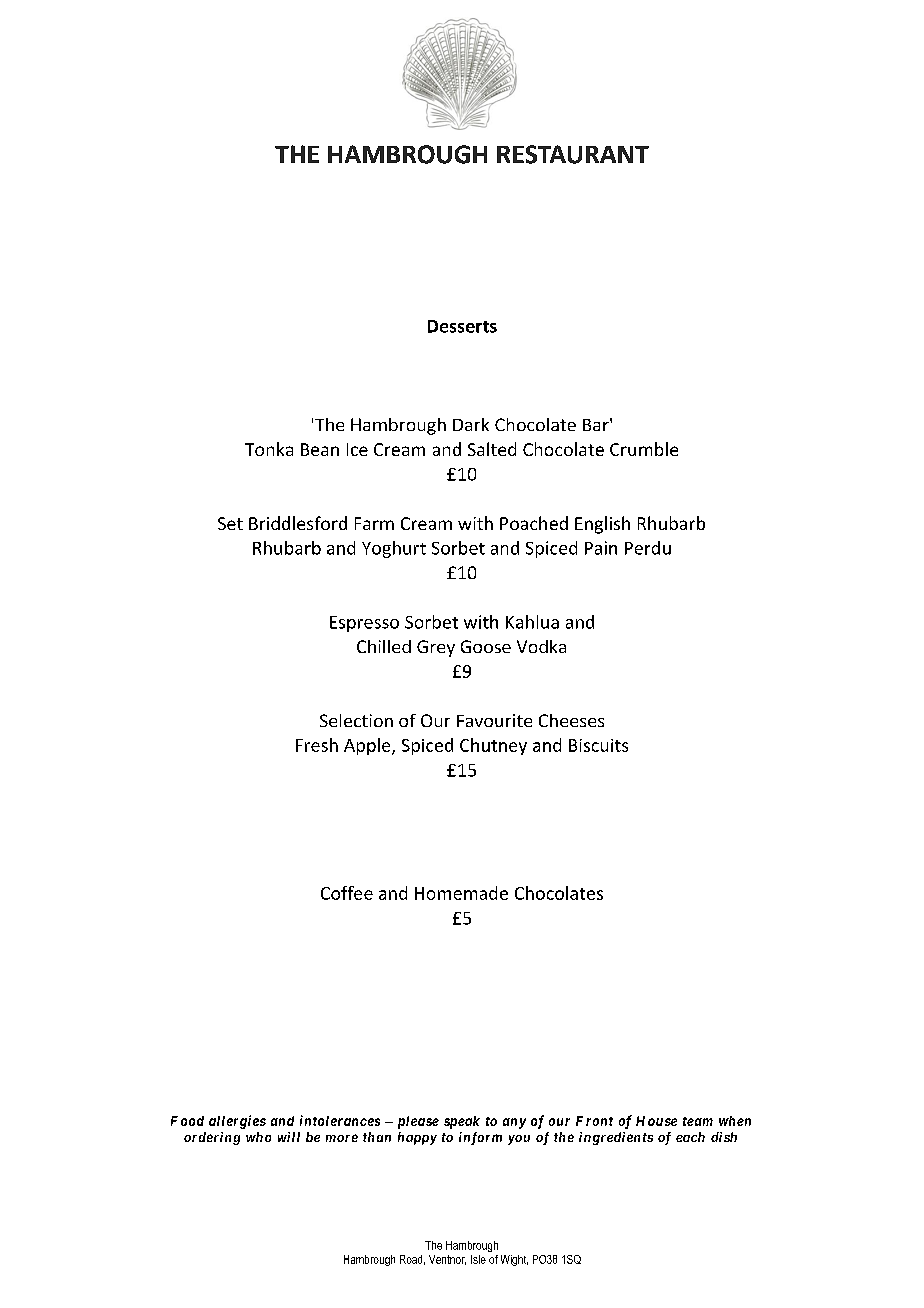  What do you see at coordinates (573, 154) in the screenshot?
I see `RESTAURANT` at bounding box center [573, 154].
